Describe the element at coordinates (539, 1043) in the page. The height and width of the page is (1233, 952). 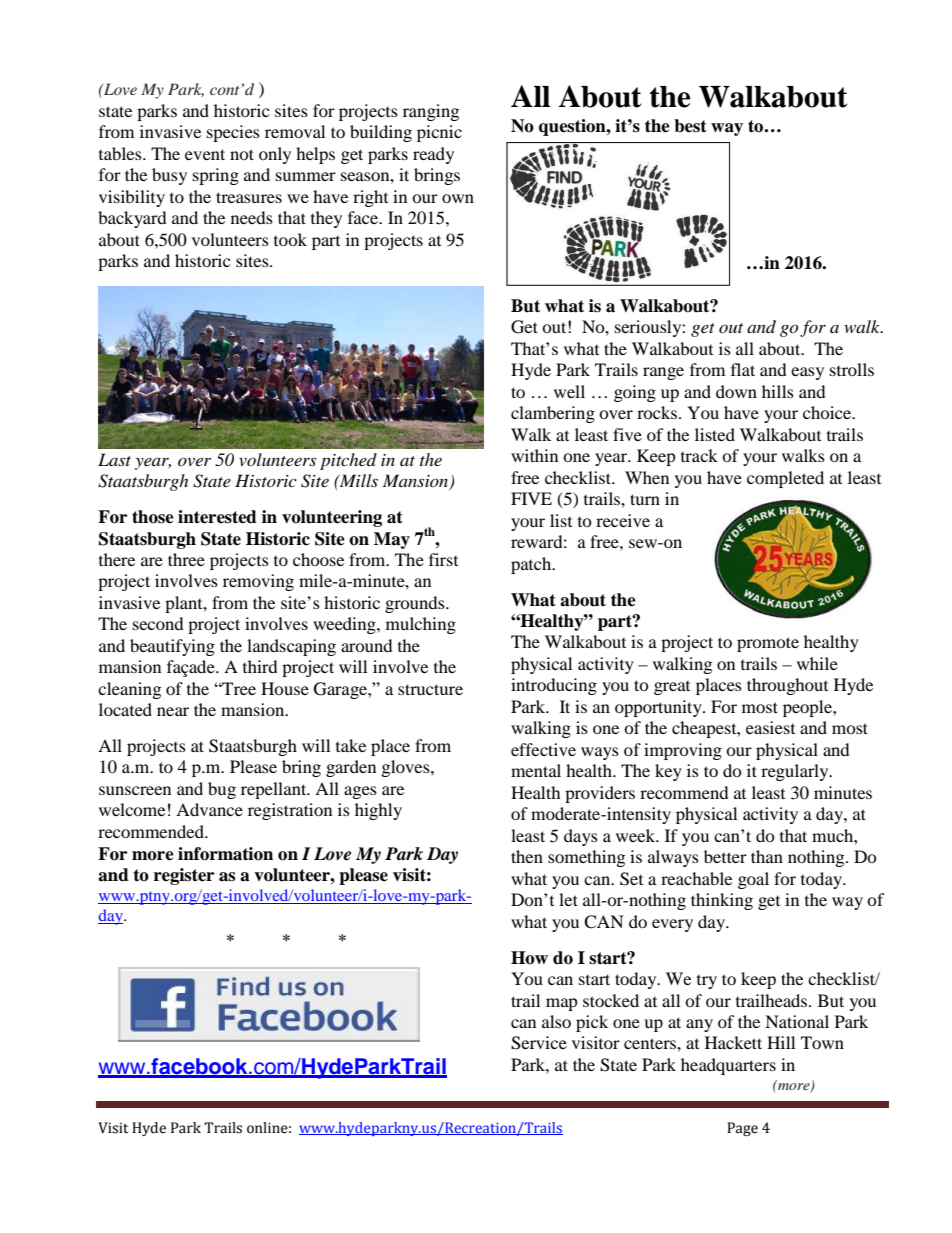
I see `Service` at that location.
